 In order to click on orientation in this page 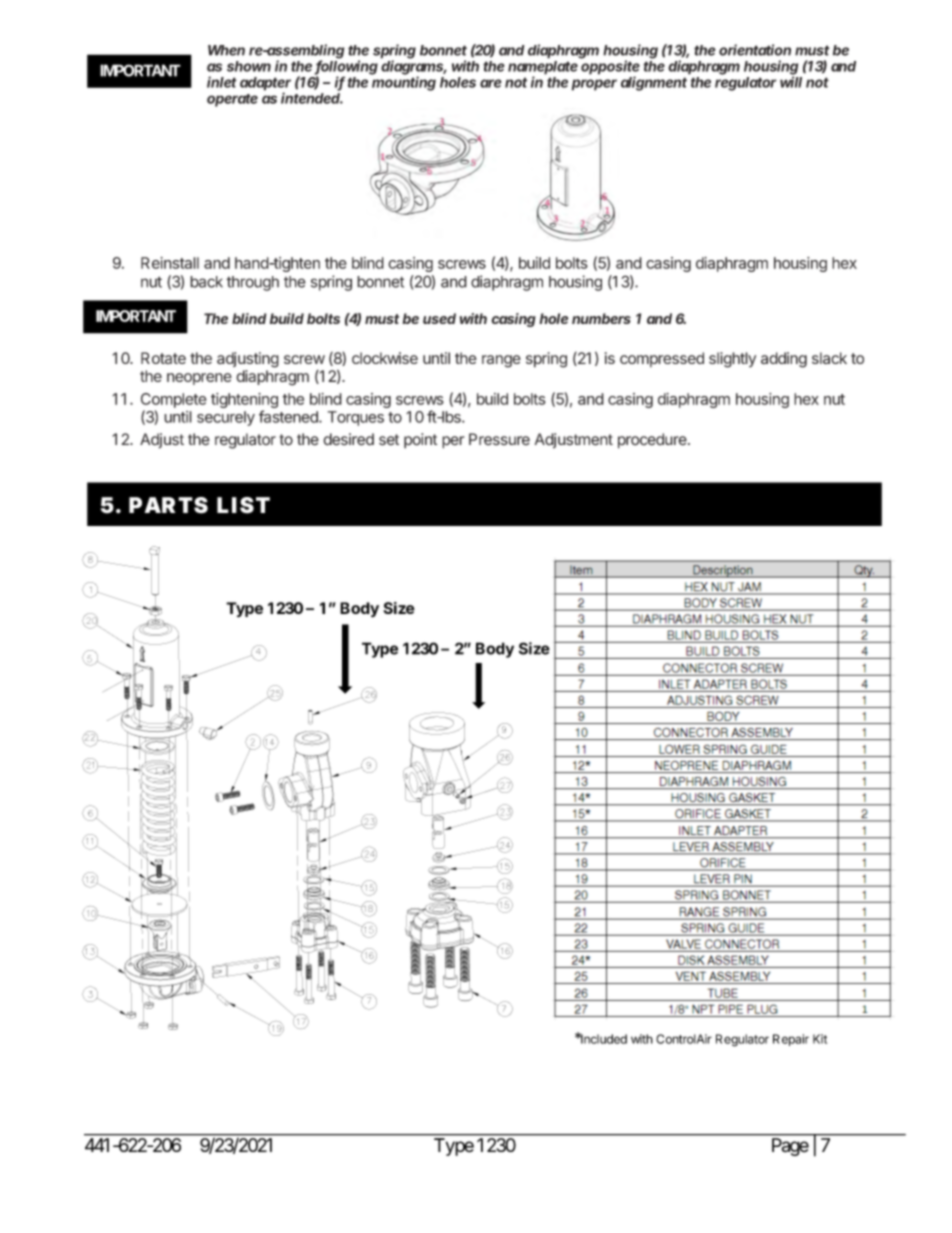, I will do `click(755, 50)`.
